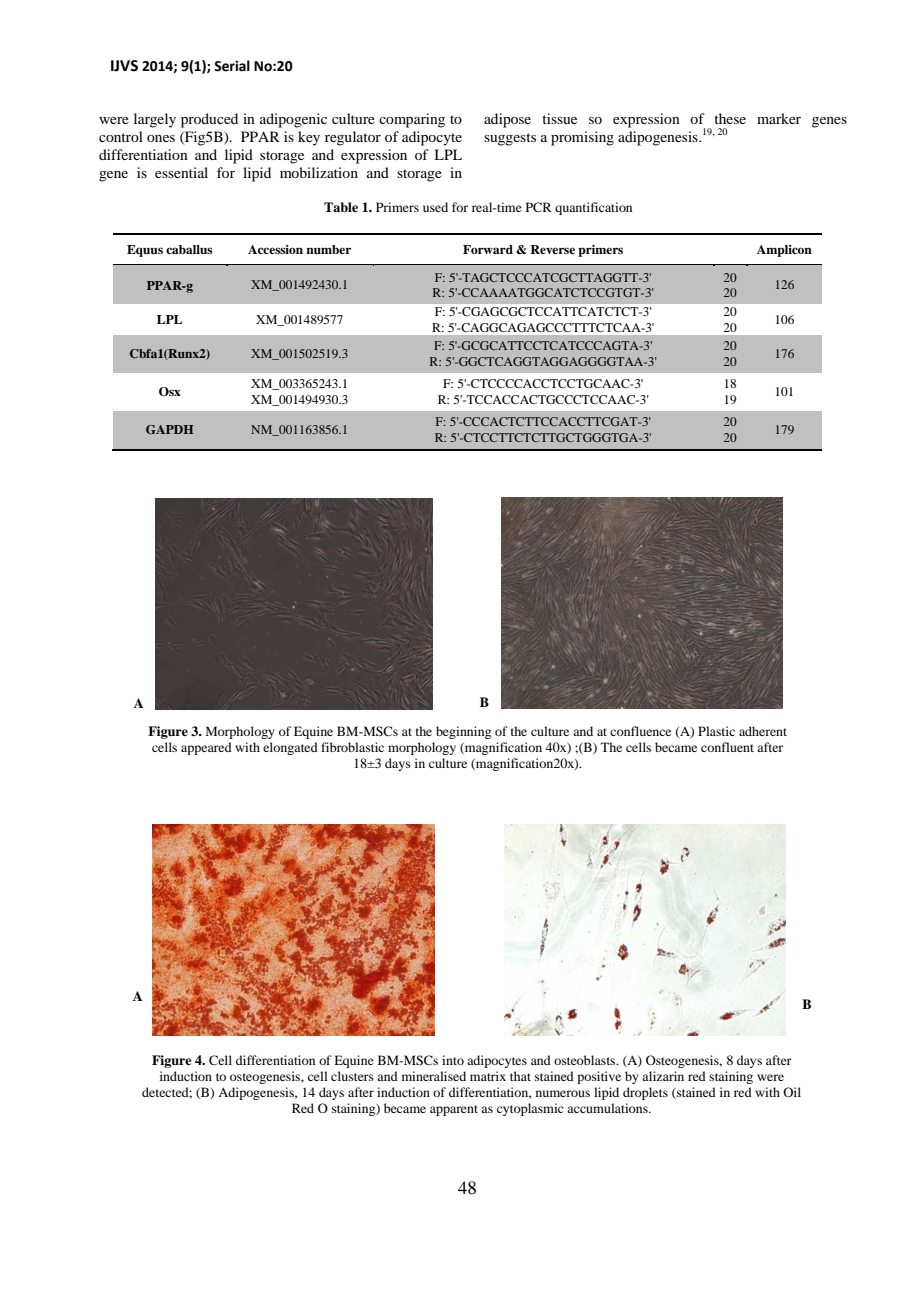 The height and width of the page is (1308, 924). What do you see at coordinates (434, 1076) in the page?
I see `mineralised` at bounding box center [434, 1076].
